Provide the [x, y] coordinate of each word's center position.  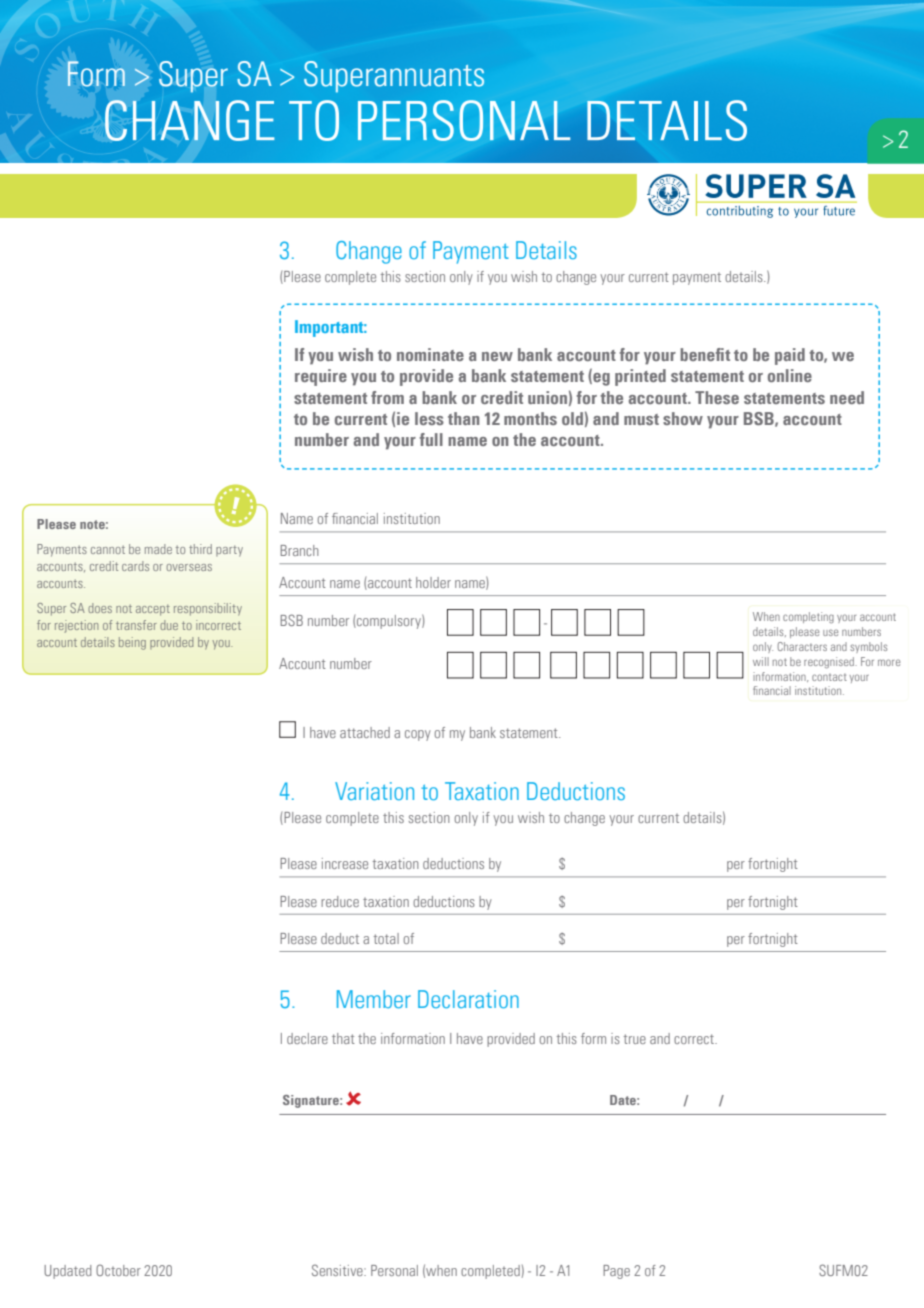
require [321, 377]
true [635, 1039]
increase [345, 863]
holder [433, 582]
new [497, 356]
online [790, 375]
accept [153, 610]
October [118, 1270]
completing [808, 617]
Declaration [468, 999]
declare [307, 1038]
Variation [374, 791]
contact [829, 677]
